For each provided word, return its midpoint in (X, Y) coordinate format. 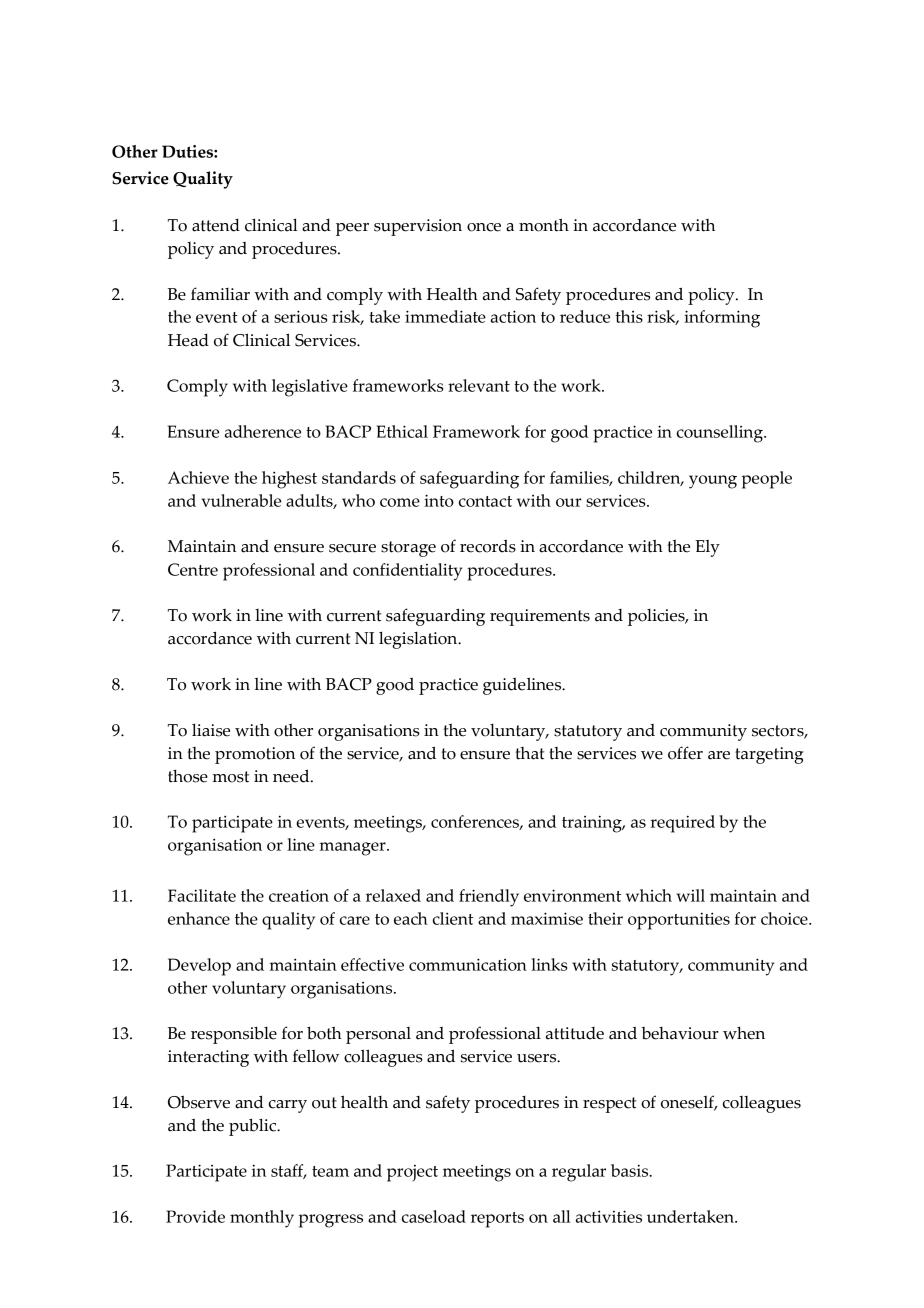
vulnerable (241, 500)
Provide (195, 1216)
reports (497, 1220)
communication (468, 964)
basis (631, 1170)
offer (685, 753)
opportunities (679, 921)
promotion (255, 755)
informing (722, 319)
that (530, 753)
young (713, 482)
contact (485, 501)
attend (216, 225)
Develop (199, 967)
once (484, 227)
